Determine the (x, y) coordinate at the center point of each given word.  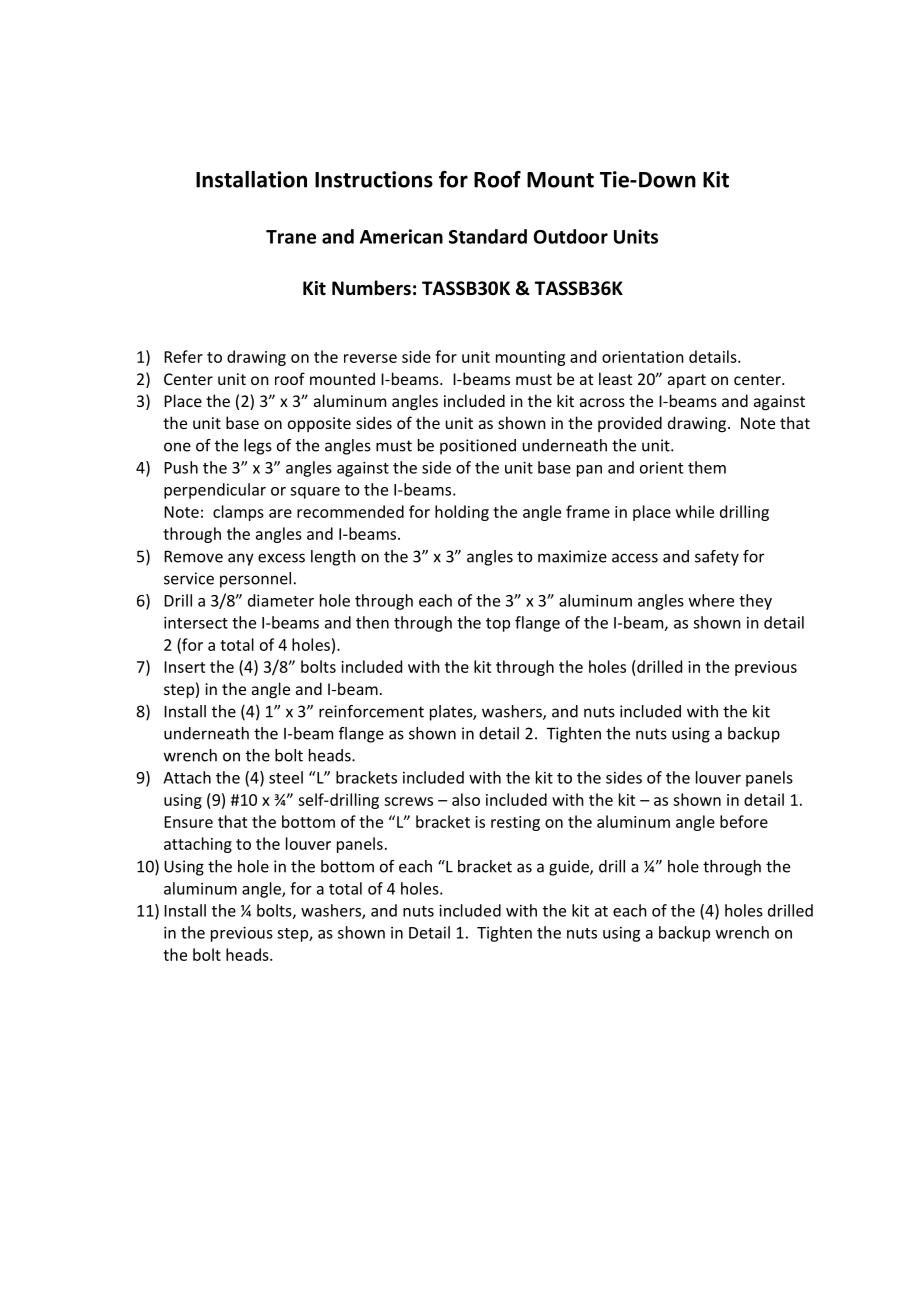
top (498, 625)
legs (258, 447)
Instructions (374, 179)
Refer (183, 356)
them (707, 467)
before (744, 821)
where (711, 600)
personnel (255, 580)
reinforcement (371, 711)
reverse (370, 358)
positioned (478, 447)
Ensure (188, 822)
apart (687, 381)
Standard (488, 236)
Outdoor (571, 236)
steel (286, 777)
